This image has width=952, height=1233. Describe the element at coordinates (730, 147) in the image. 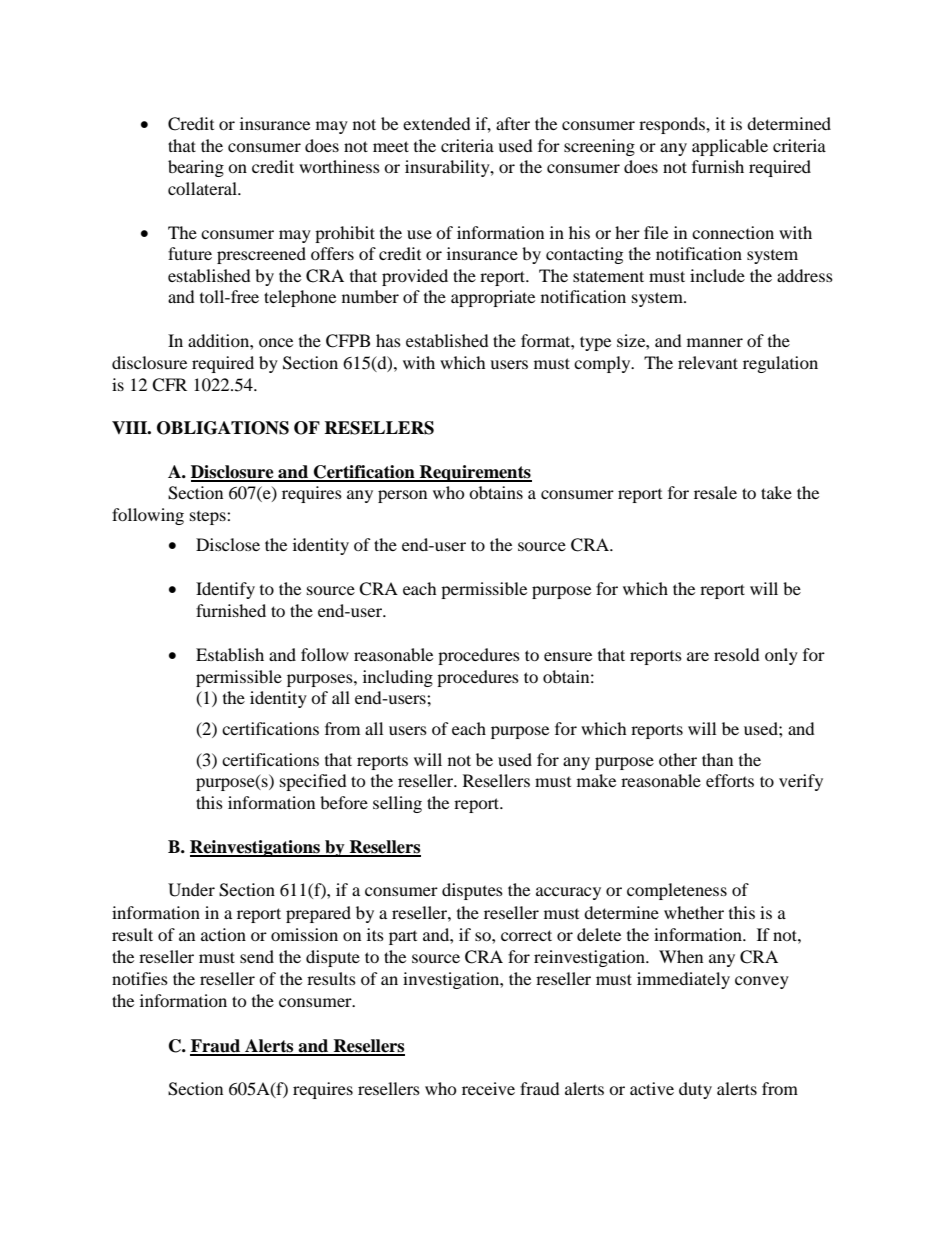

I see `applicable` at that location.
